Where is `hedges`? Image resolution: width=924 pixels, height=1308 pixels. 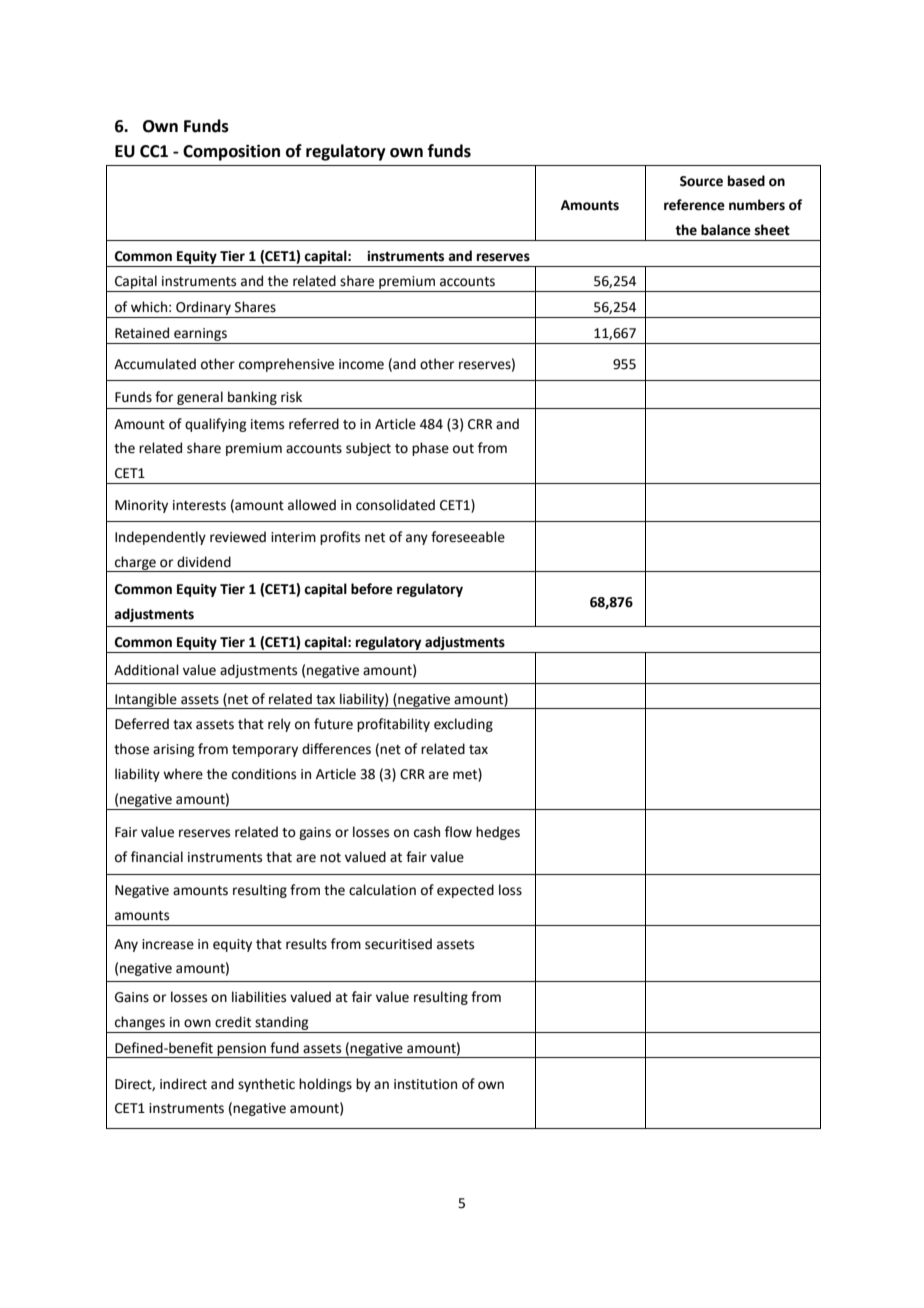
hedges is located at coordinates (498, 833).
